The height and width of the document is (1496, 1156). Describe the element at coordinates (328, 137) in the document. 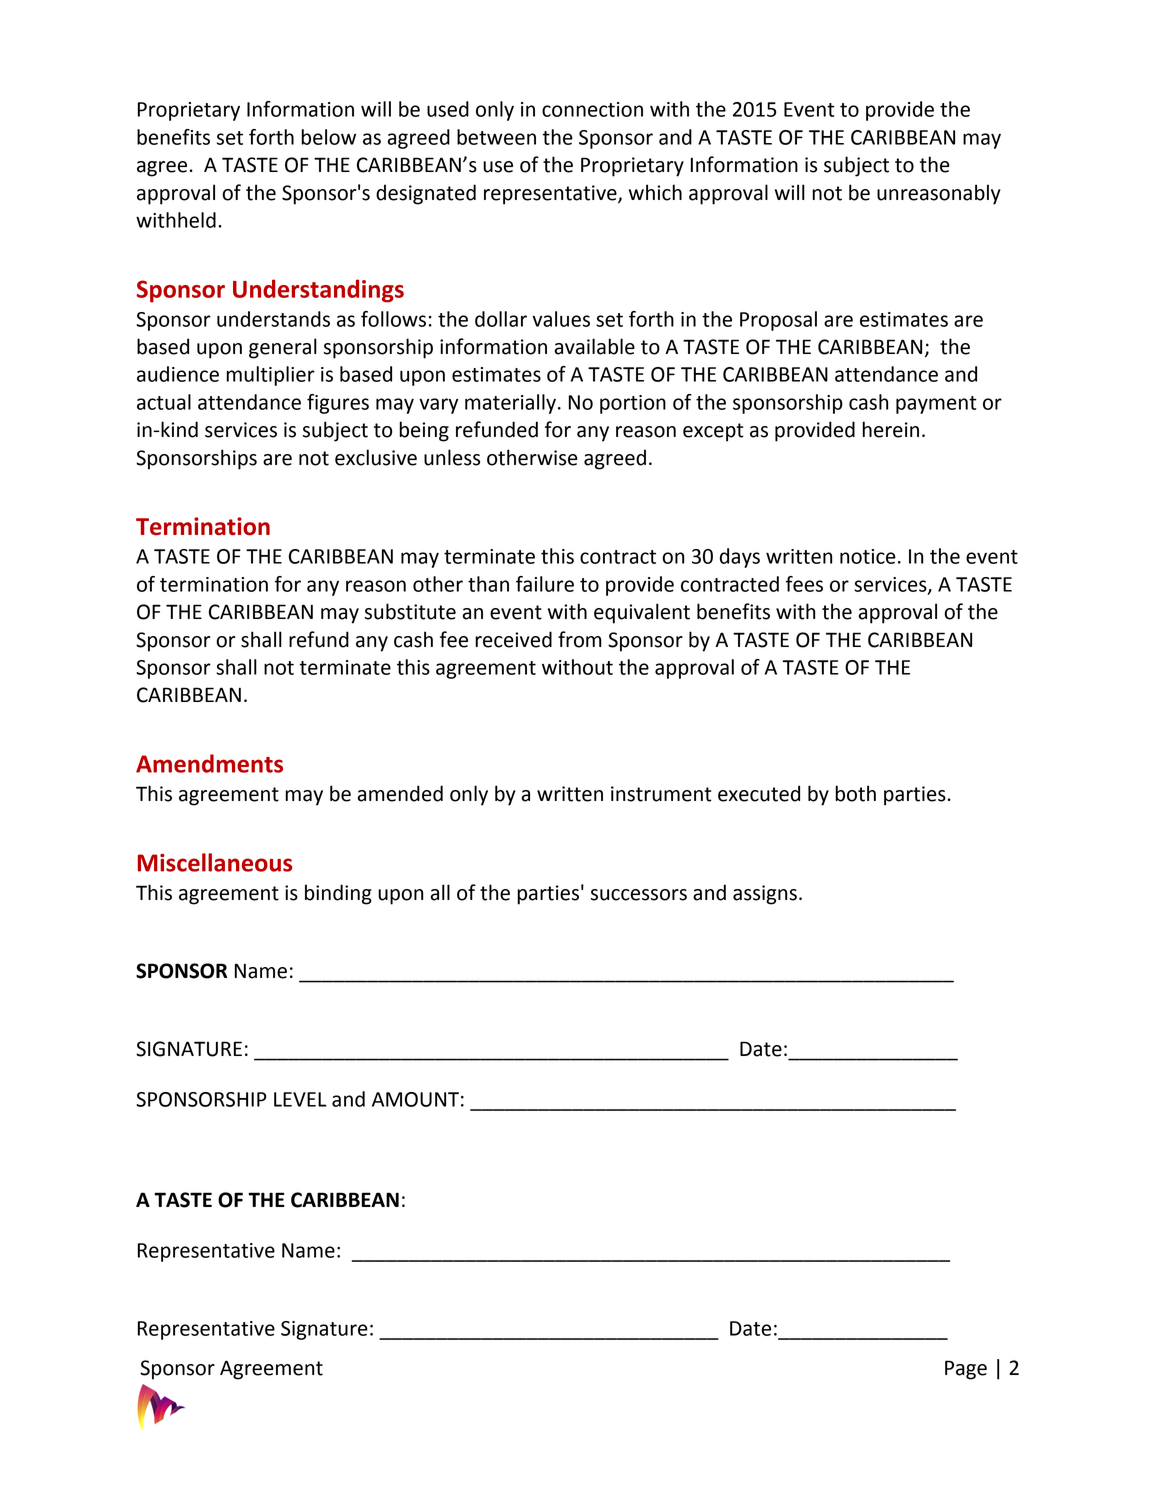

I see `below` at that location.
